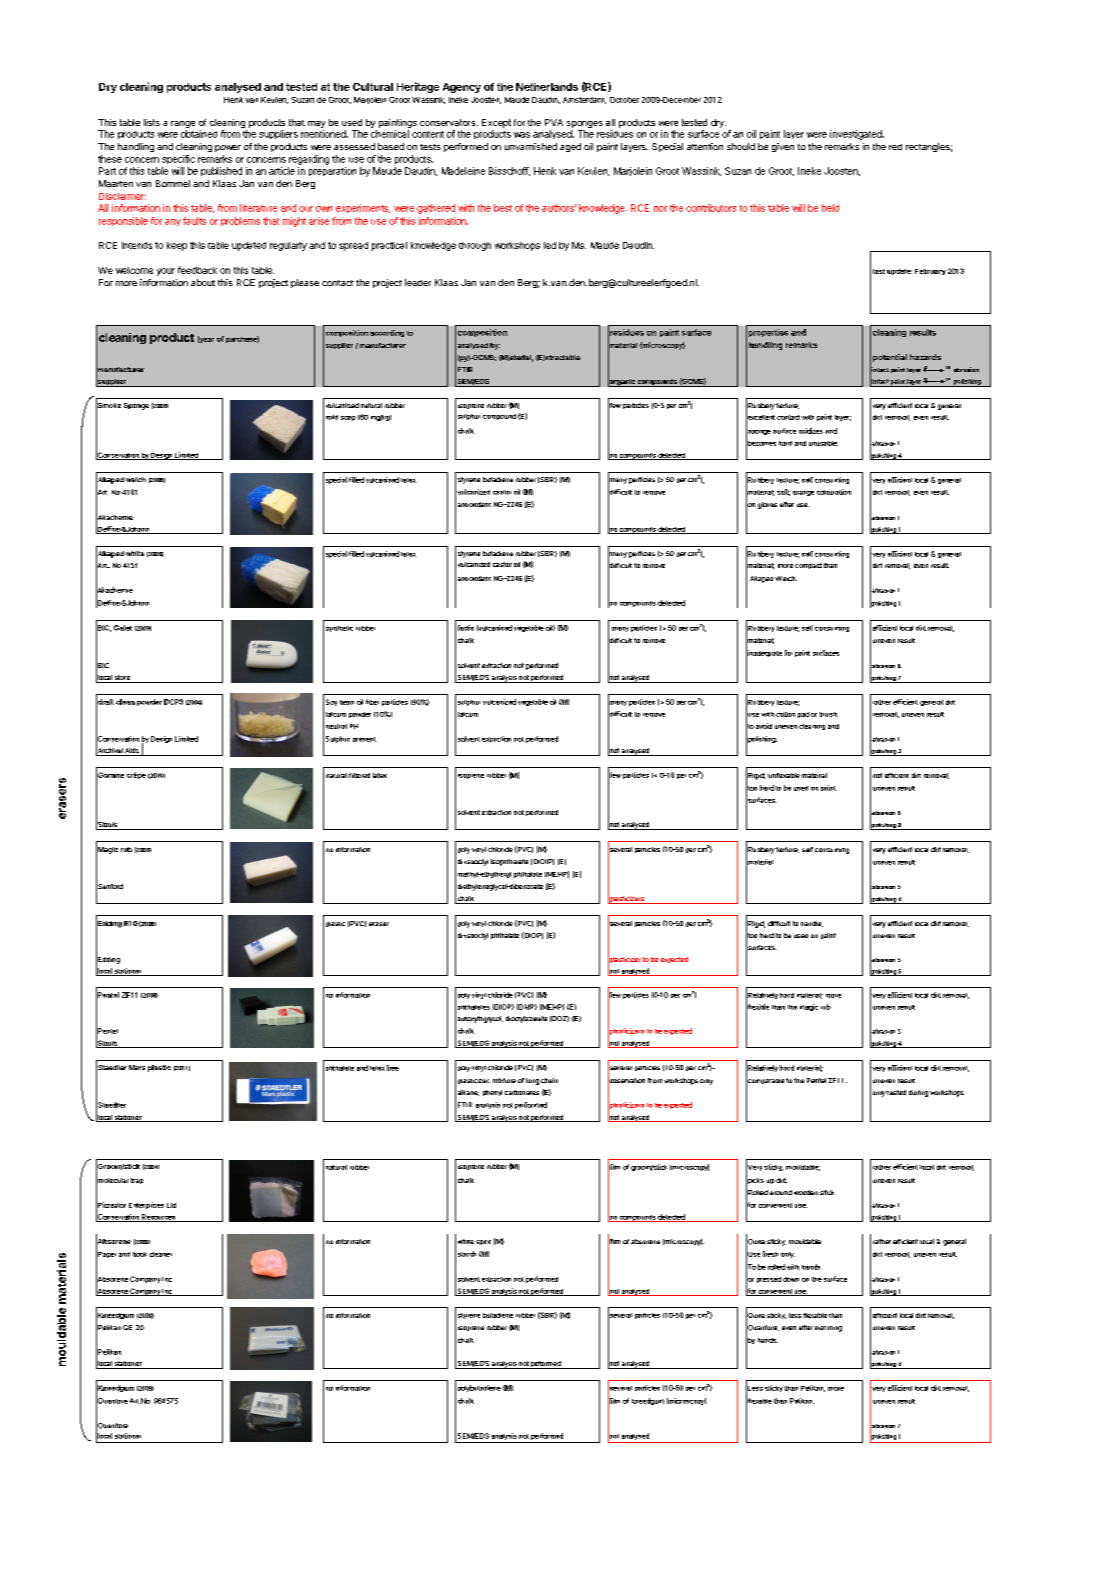  What do you see at coordinates (137, 1067) in the screenshot?
I see `Mars` at bounding box center [137, 1067].
